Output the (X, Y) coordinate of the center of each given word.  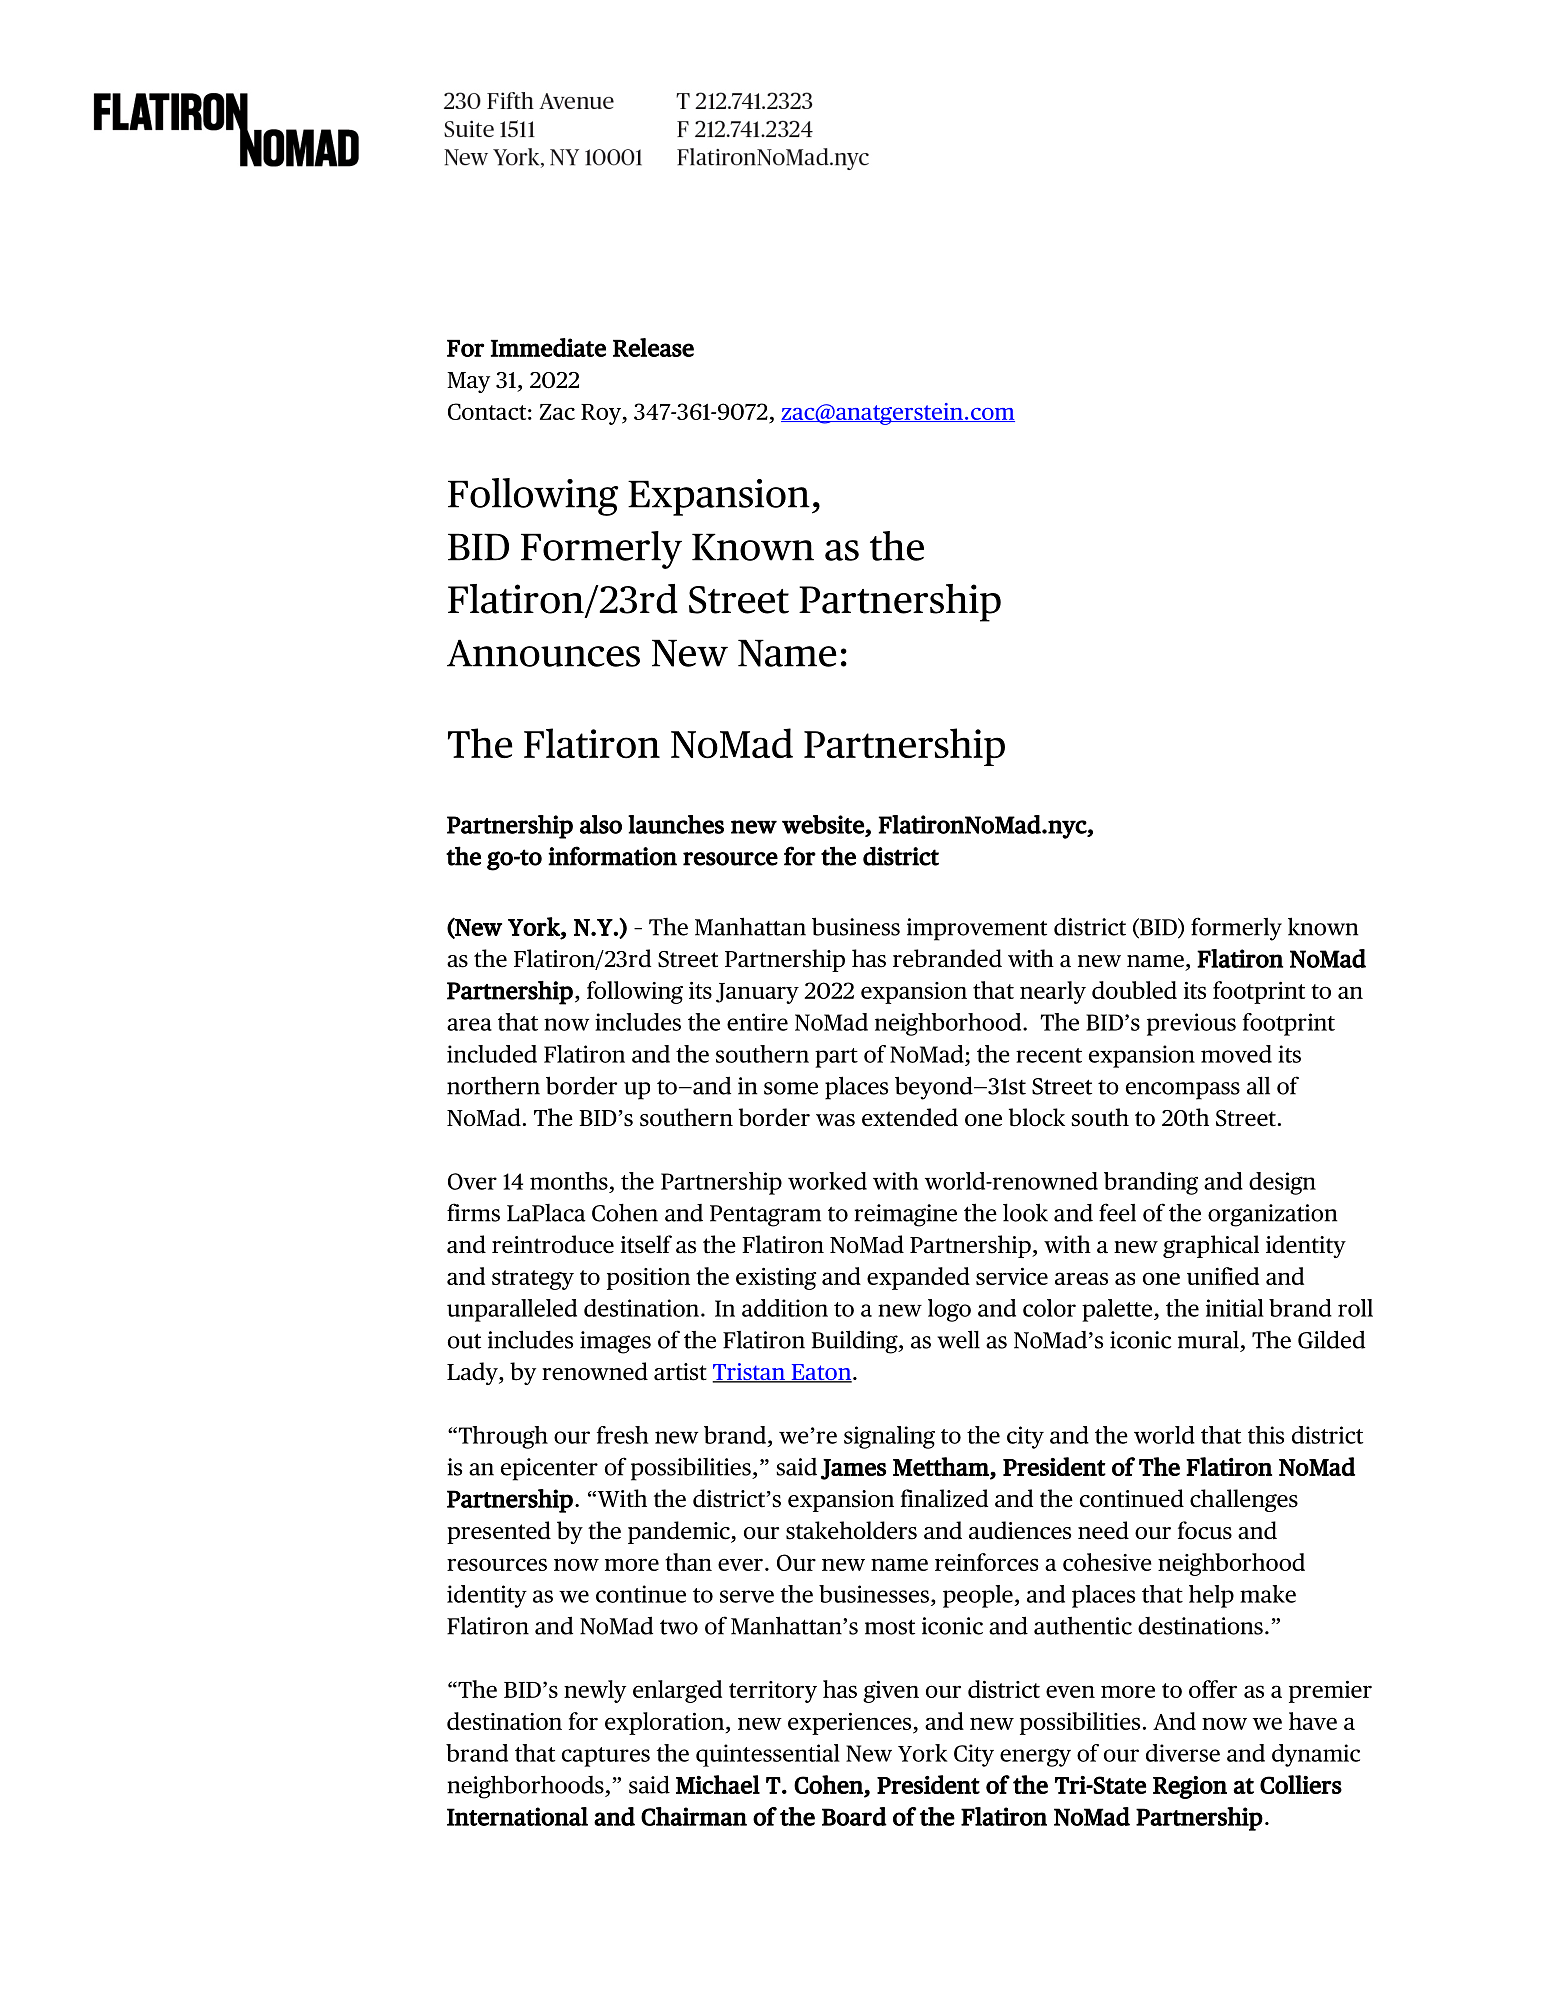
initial (1235, 1308)
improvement (977, 929)
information (612, 856)
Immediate (548, 347)
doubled (1134, 990)
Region (1190, 1787)
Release (653, 347)
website (824, 825)
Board (854, 1816)
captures (606, 1757)
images (615, 1342)
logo (949, 1310)
